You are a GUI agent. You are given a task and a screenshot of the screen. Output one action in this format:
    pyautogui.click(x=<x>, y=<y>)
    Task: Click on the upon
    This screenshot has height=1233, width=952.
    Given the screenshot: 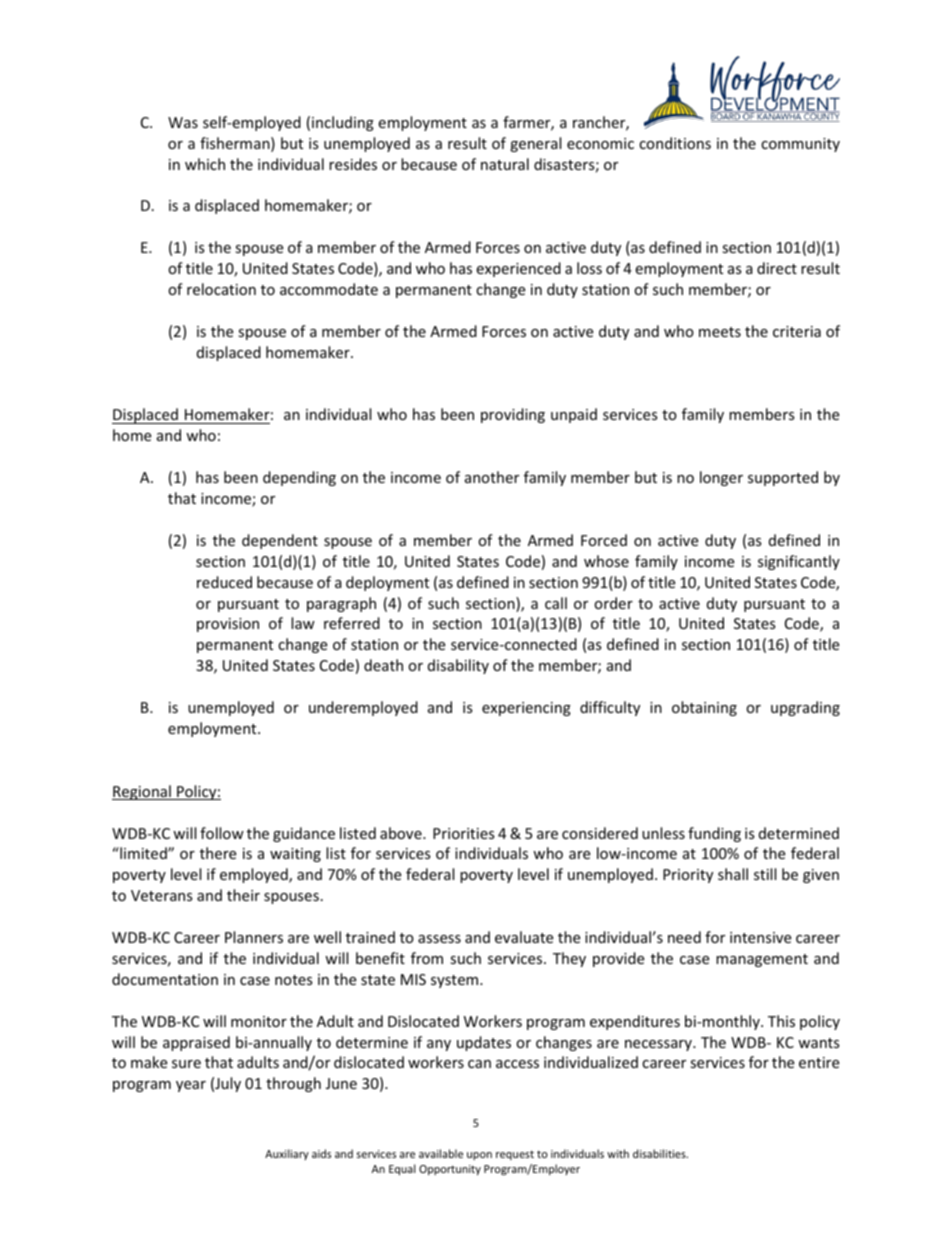 What is the action you would take?
    pyautogui.click(x=479, y=1156)
